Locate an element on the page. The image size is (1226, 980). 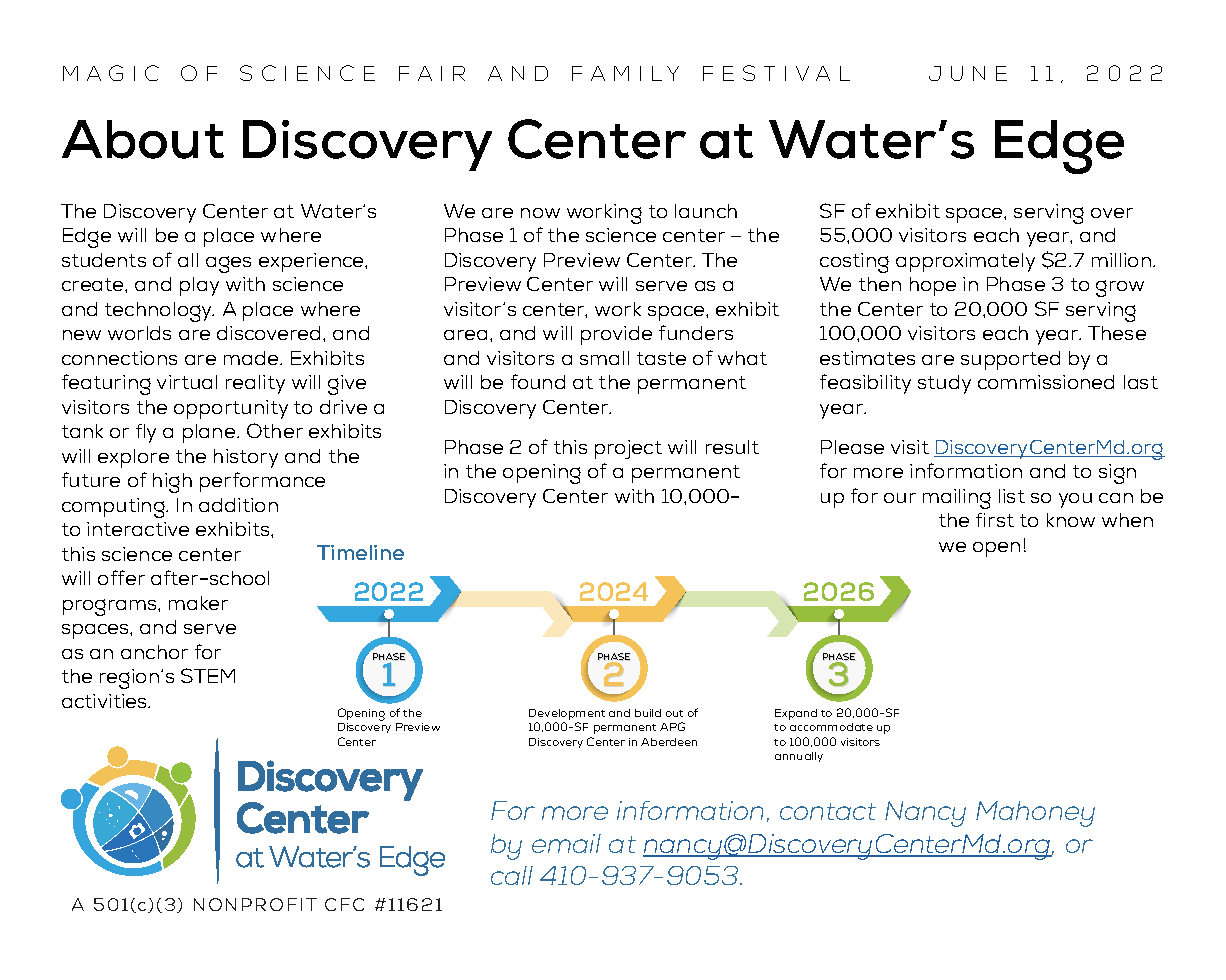
Timeline is located at coordinates (360, 552).
